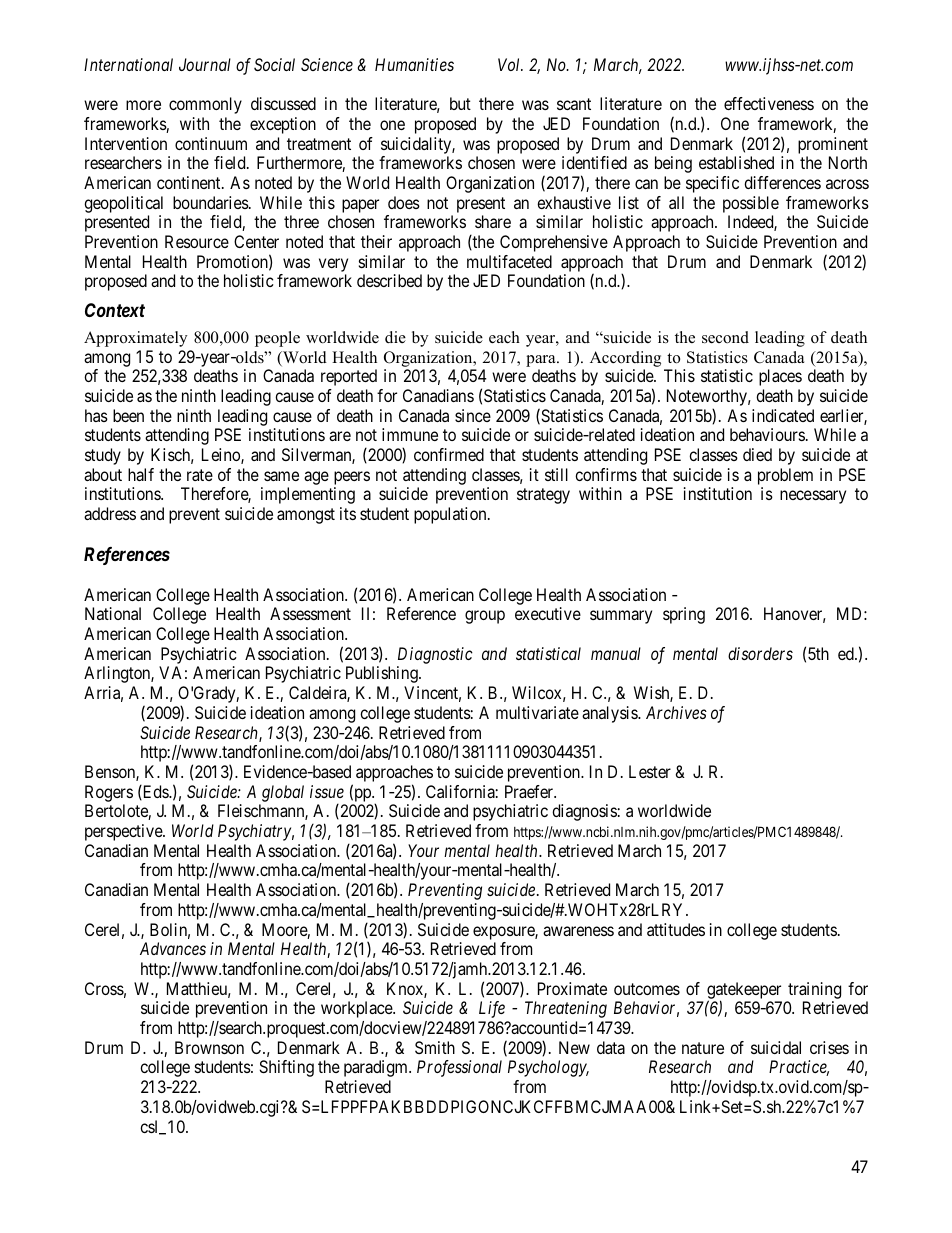  Describe the element at coordinates (760, 653) in the screenshot. I see `disorders` at that location.
